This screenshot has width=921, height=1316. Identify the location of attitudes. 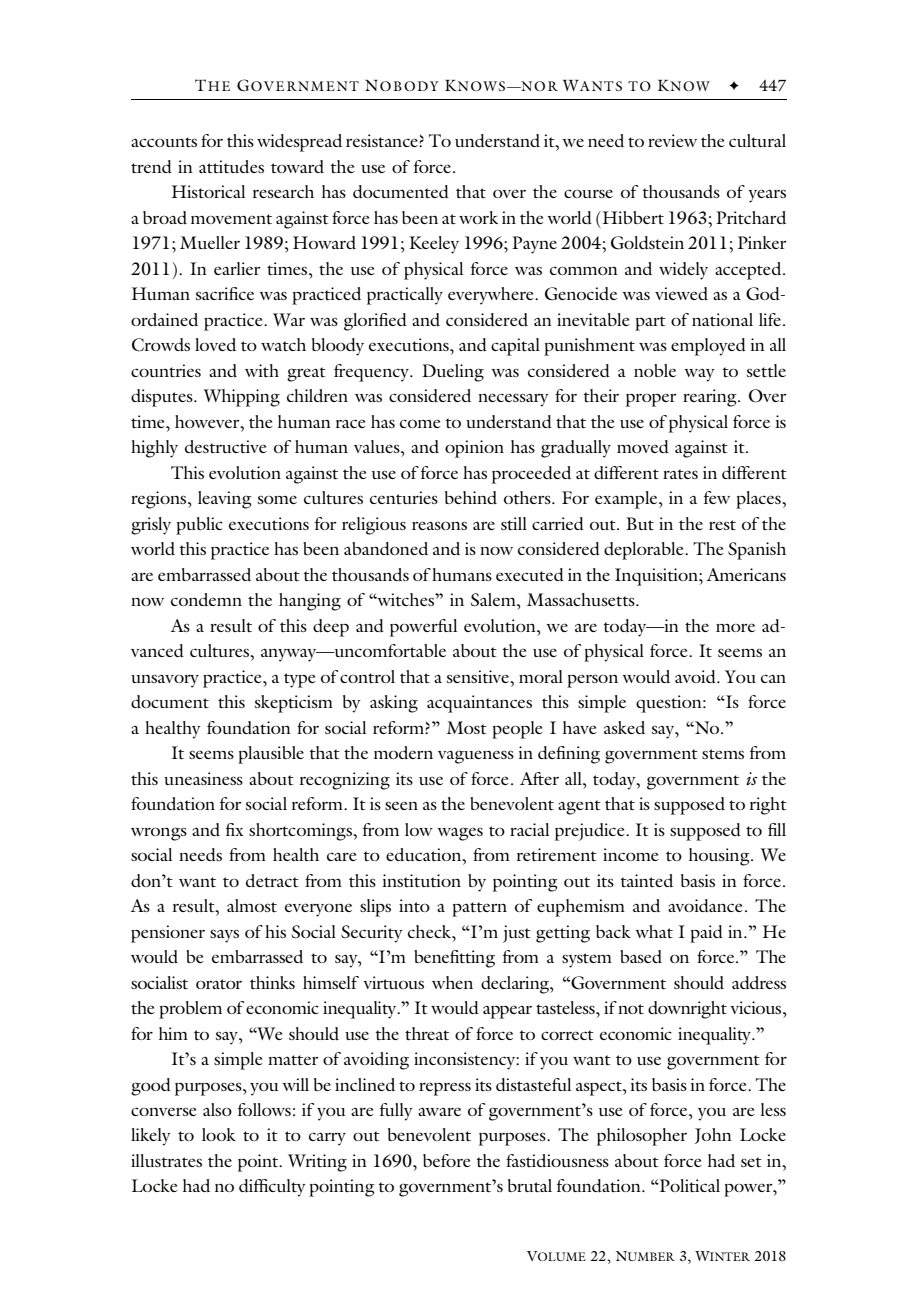
(231, 166).
